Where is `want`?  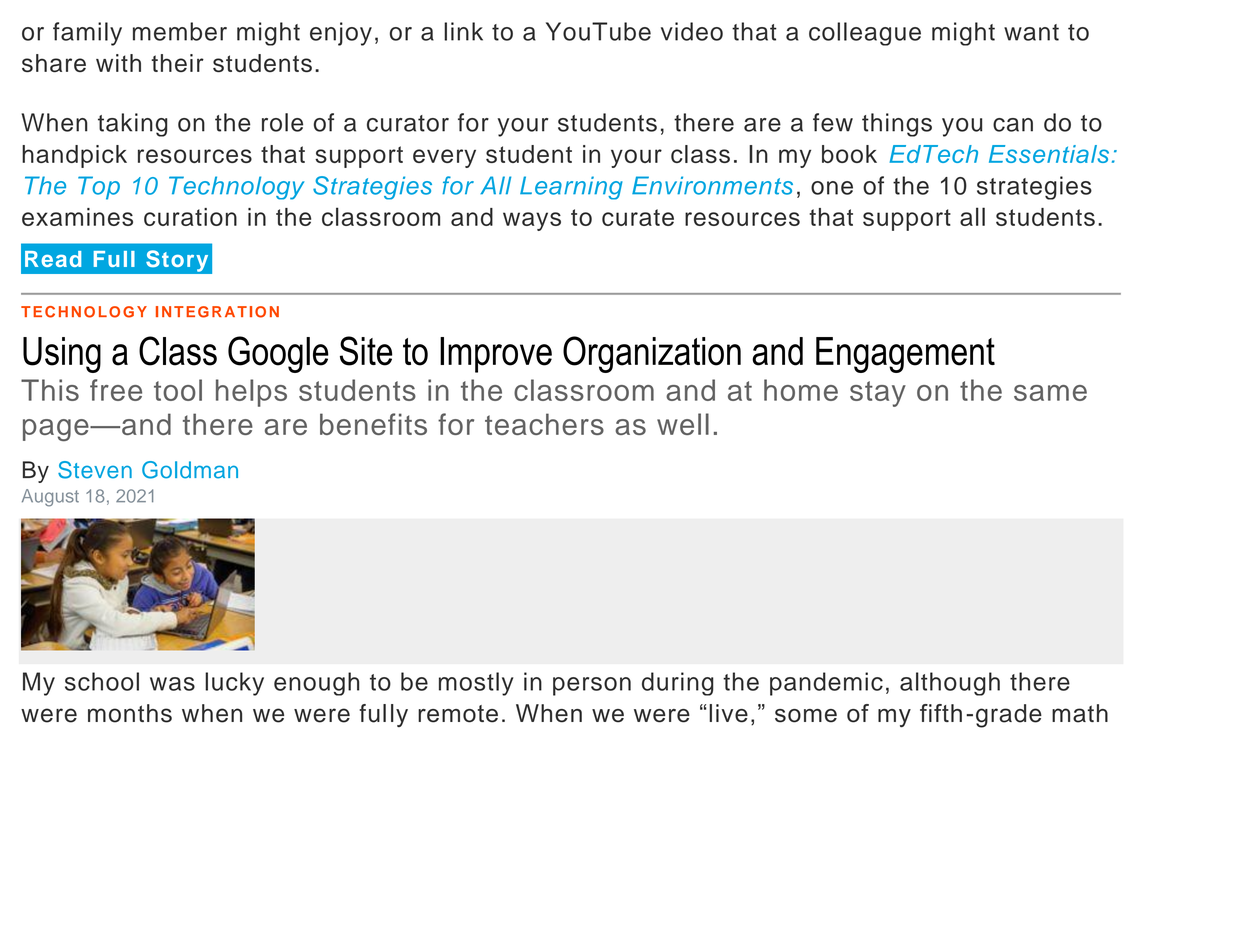 want is located at coordinates (1031, 32).
